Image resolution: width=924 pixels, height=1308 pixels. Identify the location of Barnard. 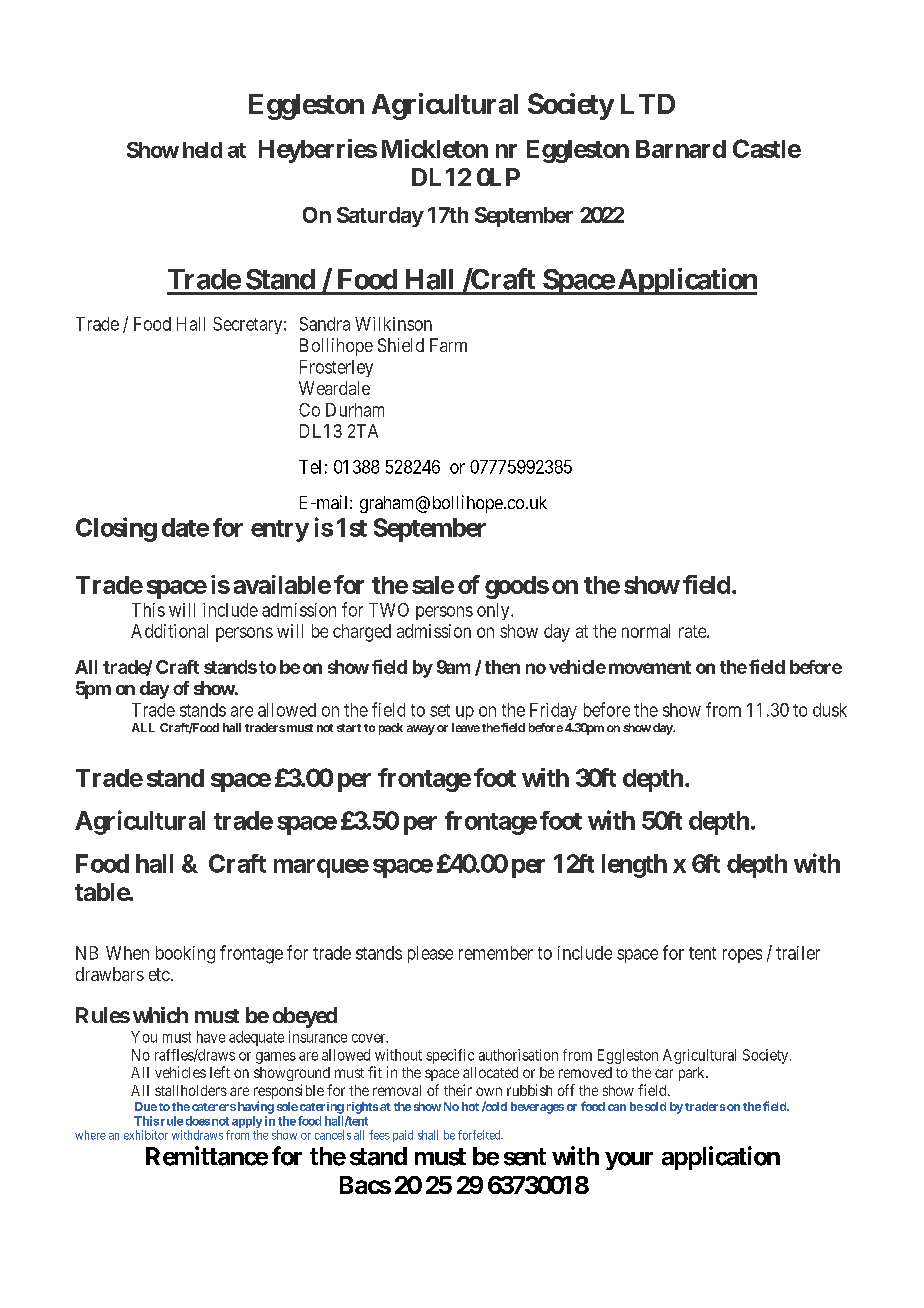
(681, 149).
